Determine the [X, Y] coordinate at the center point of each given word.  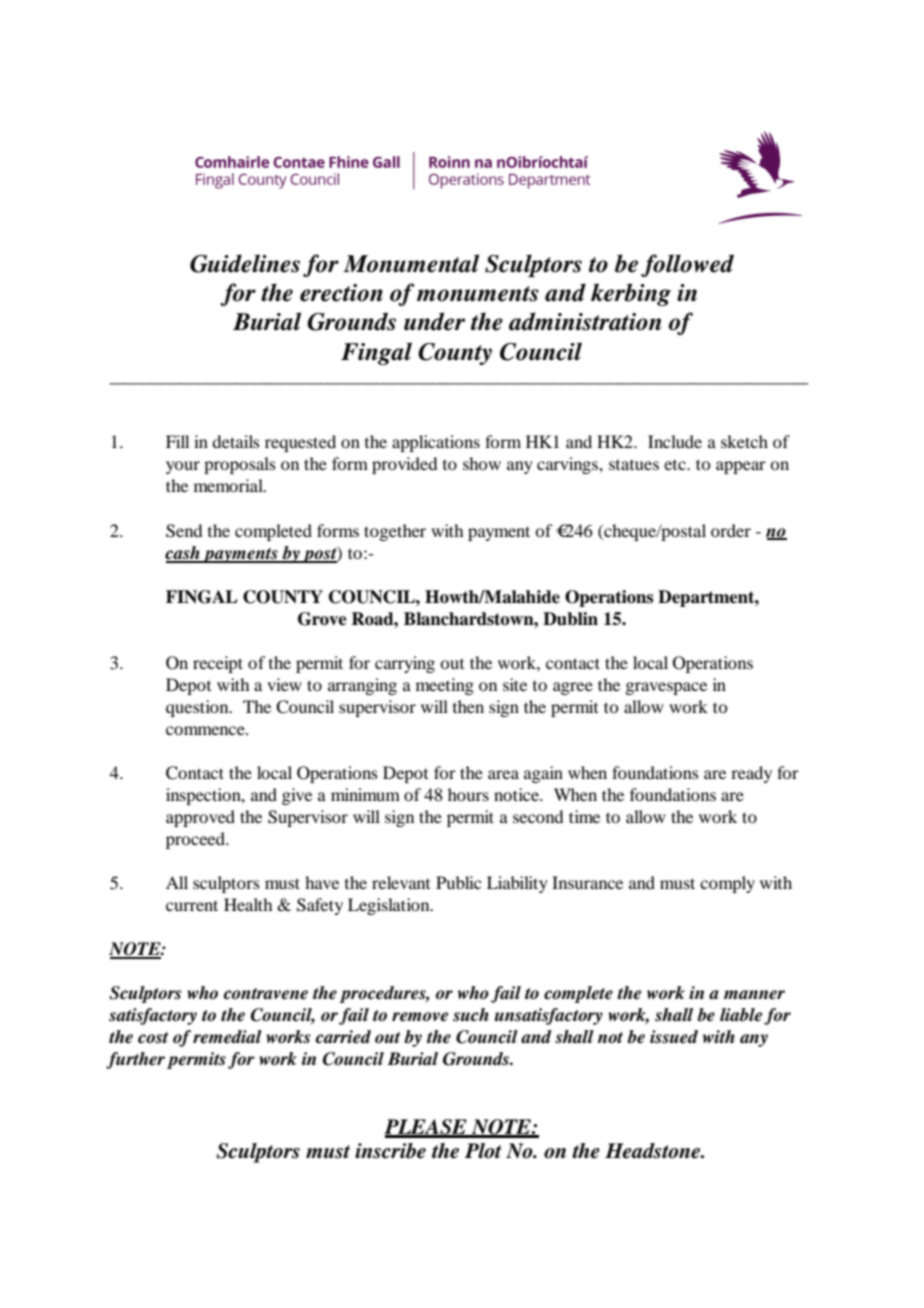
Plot [483, 1151]
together [395, 532]
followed [687, 265]
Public [458, 882]
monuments [478, 294]
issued [674, 1037]
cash [183, 554]
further [135, 1060]
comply [727, 884]
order [731, 530]
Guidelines [245, 263]
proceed [196, 840]
